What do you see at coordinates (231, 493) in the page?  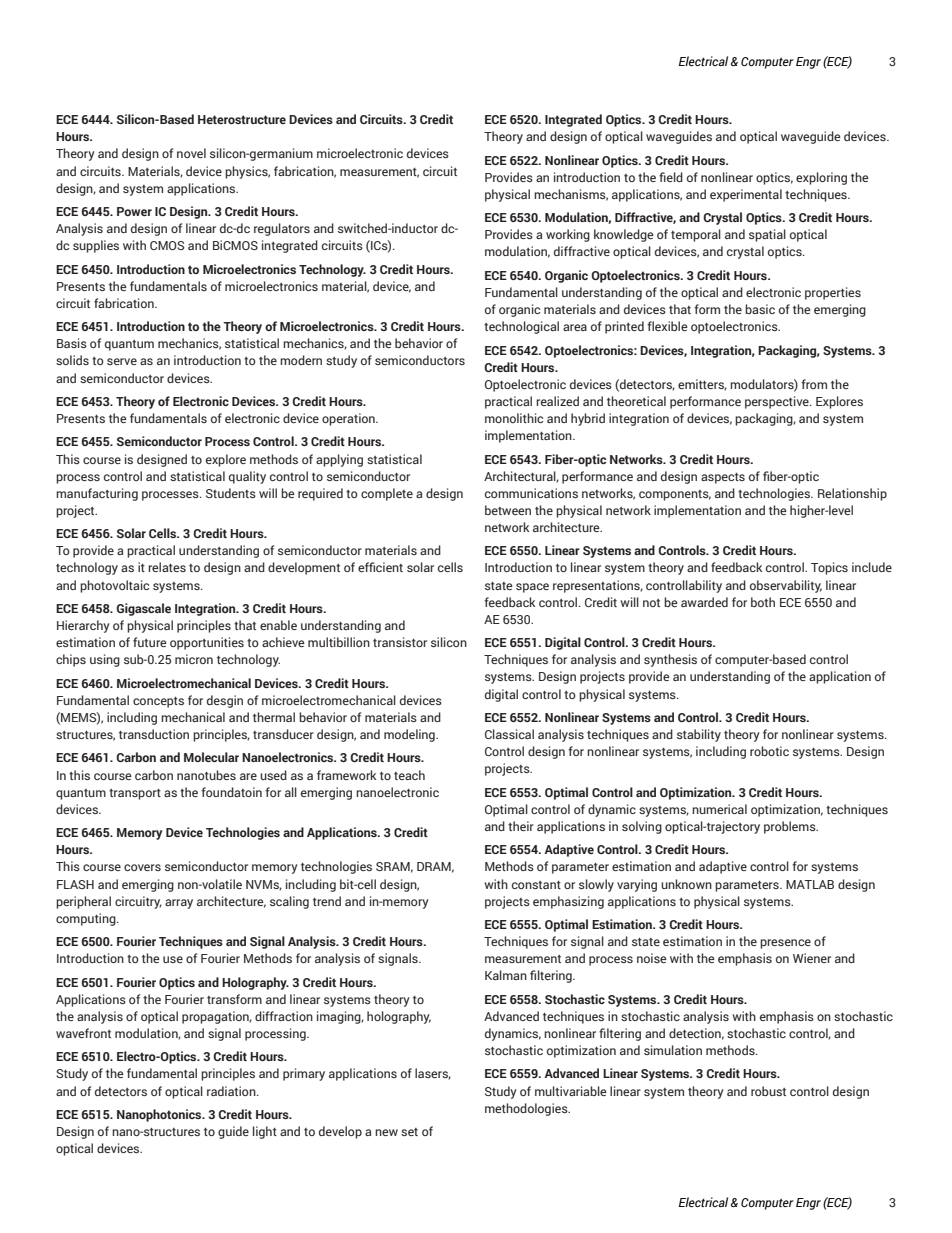 I see `Students` at bounding box center [231, 493].
